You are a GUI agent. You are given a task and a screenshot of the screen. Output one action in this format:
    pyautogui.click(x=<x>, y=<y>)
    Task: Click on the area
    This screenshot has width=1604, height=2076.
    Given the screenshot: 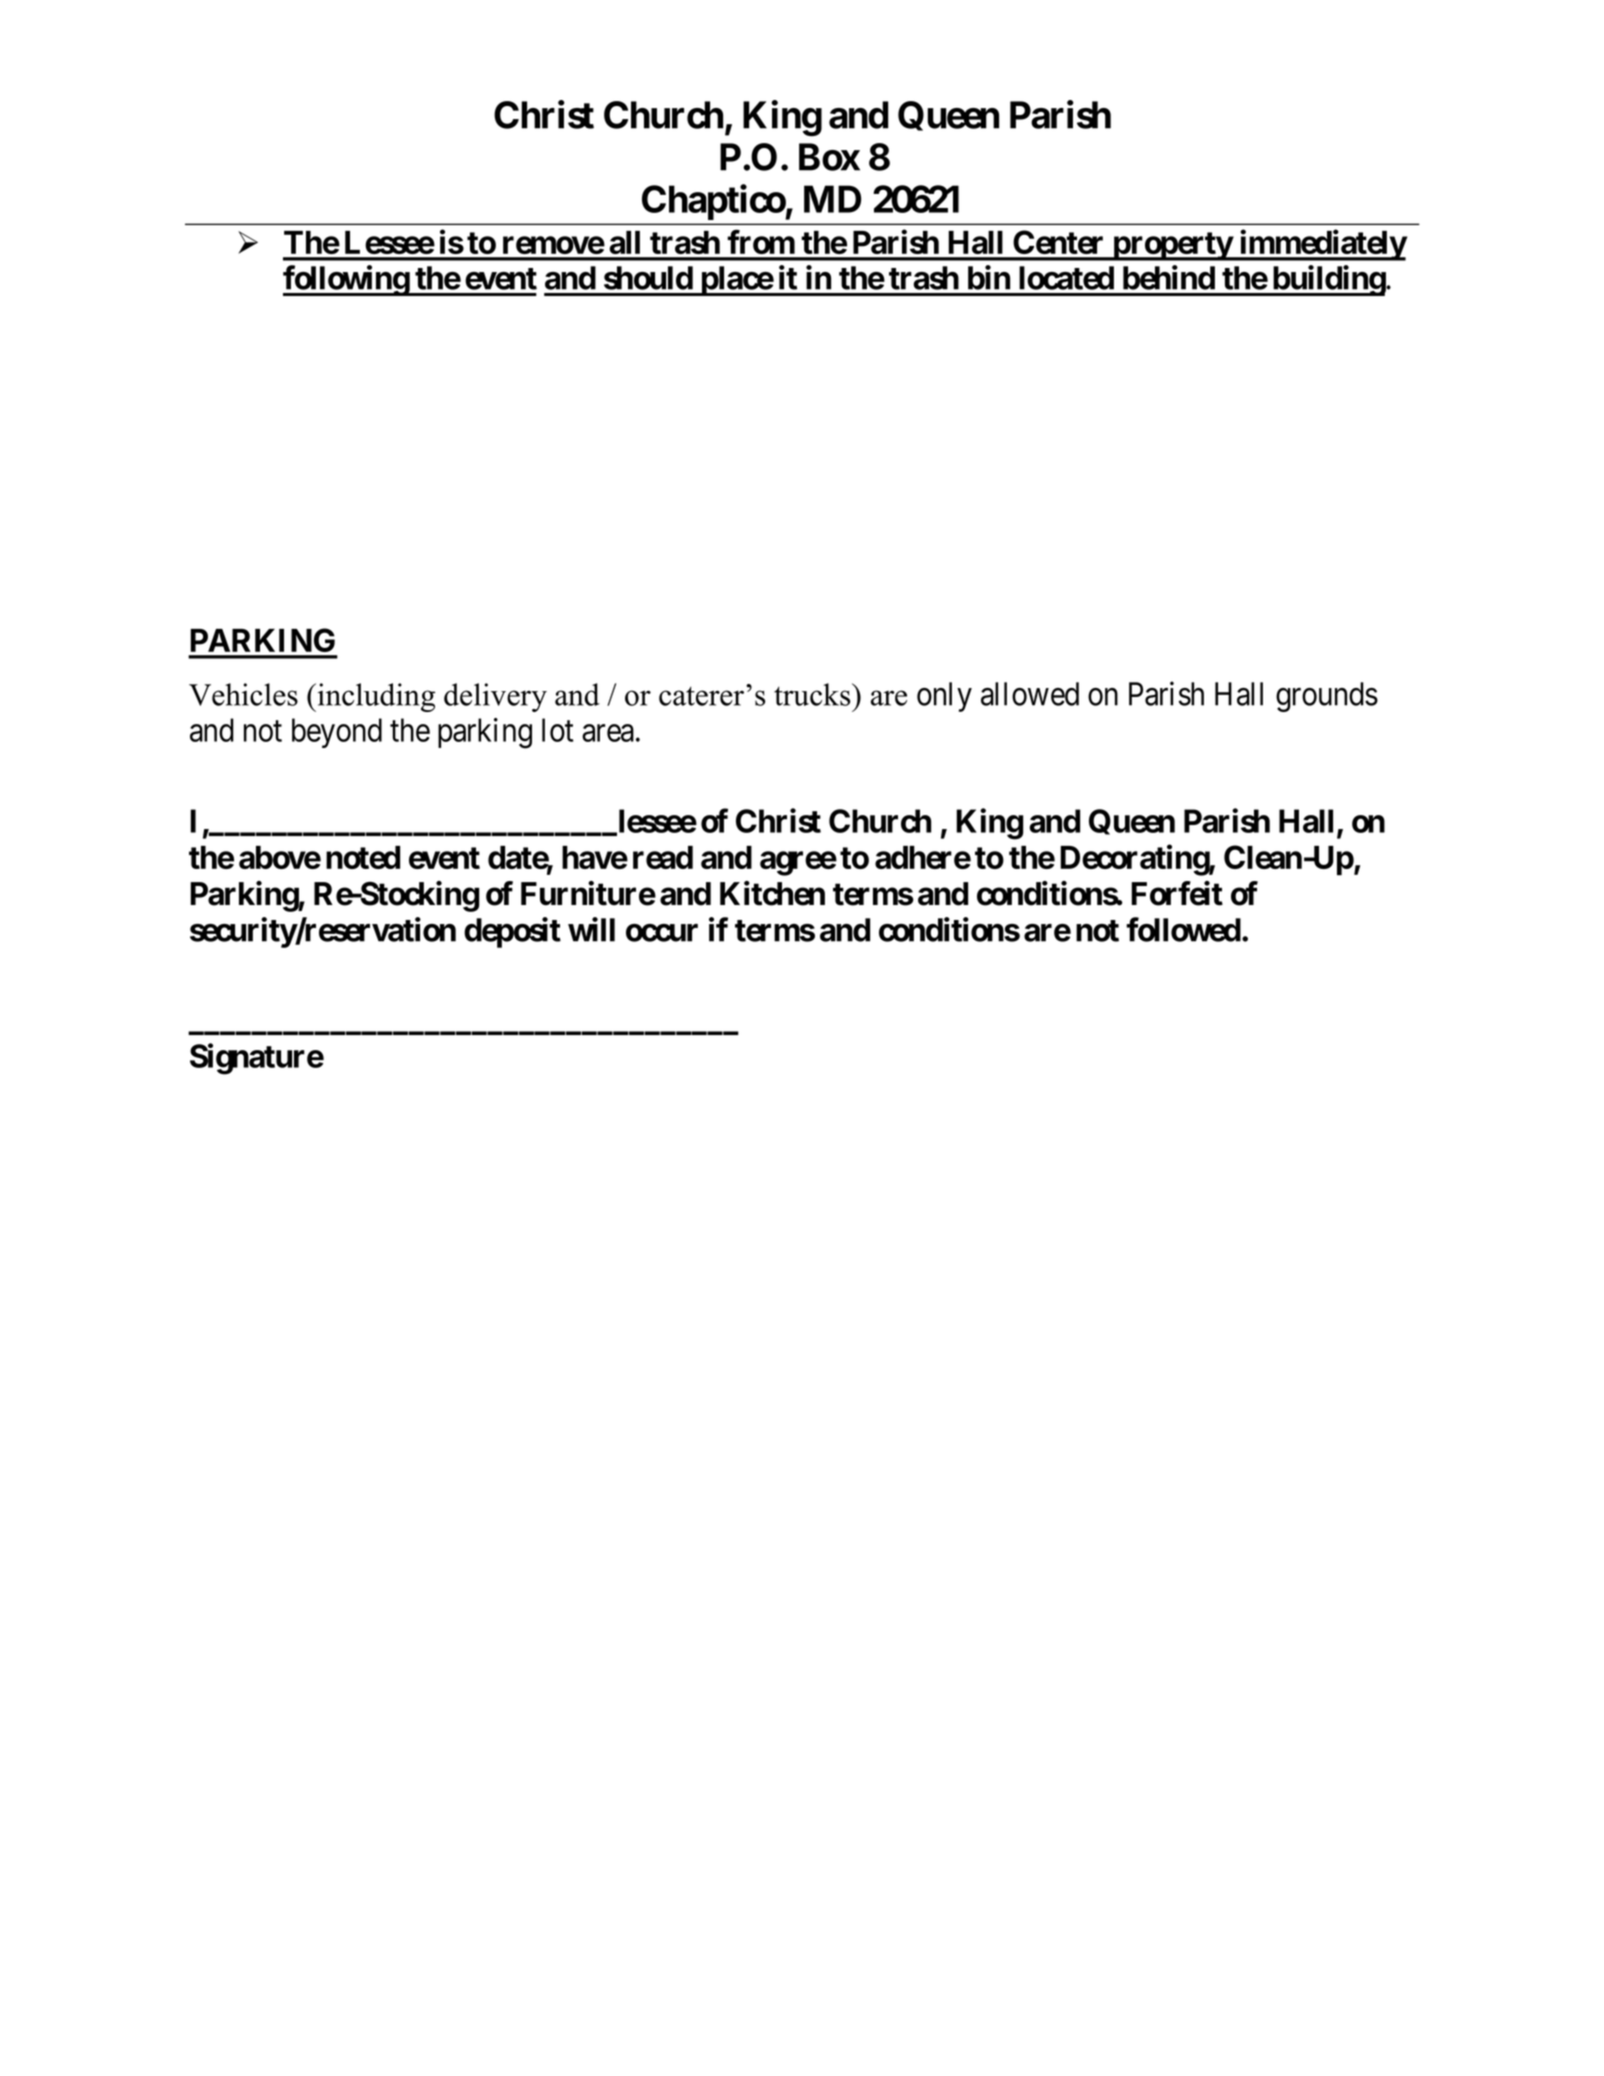 What is the action you would take?
    pyautogui.click(x=608, y=733)
